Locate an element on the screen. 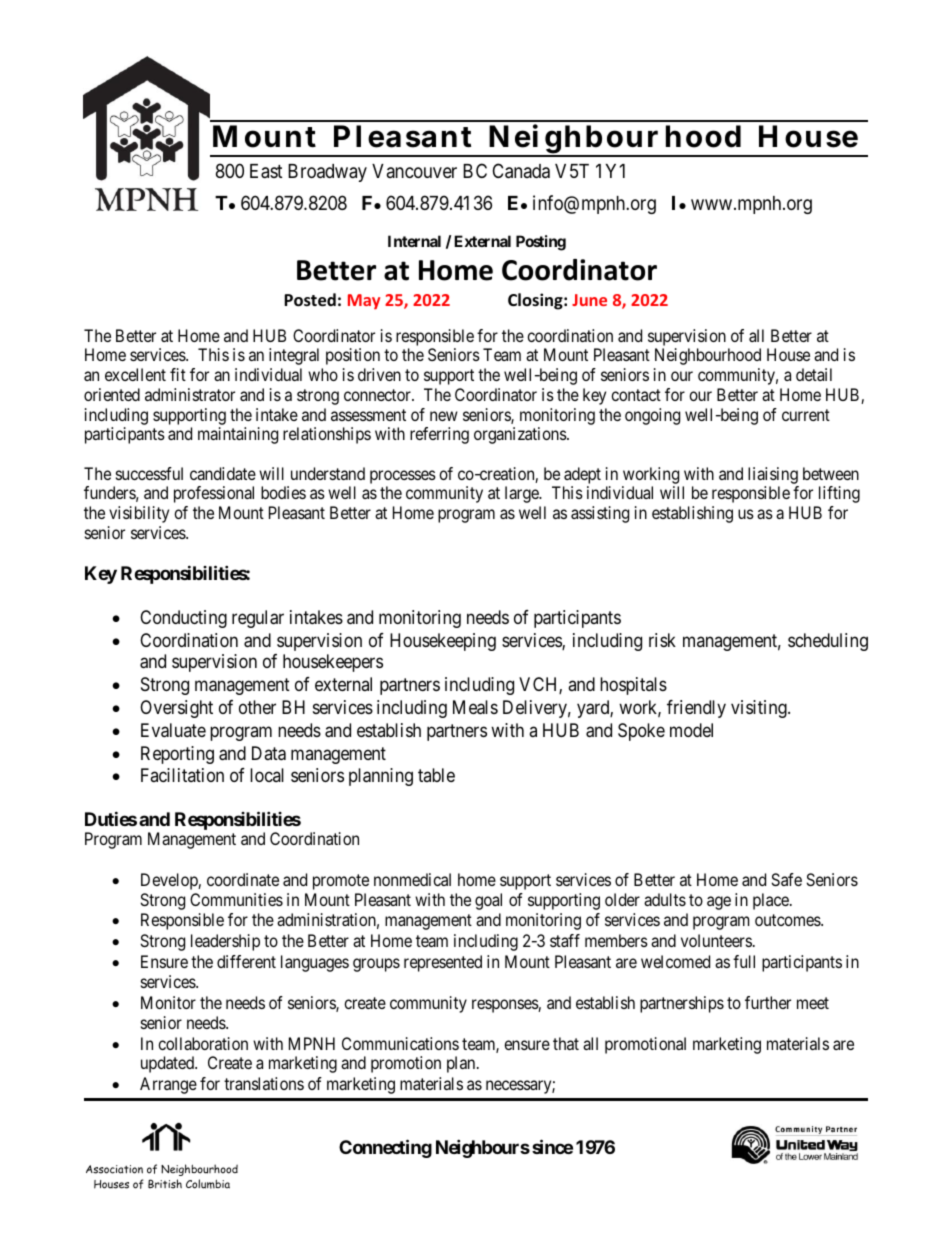 This screenshot has height=1233, width=952. Safe is located at coordinates (786, 879).
